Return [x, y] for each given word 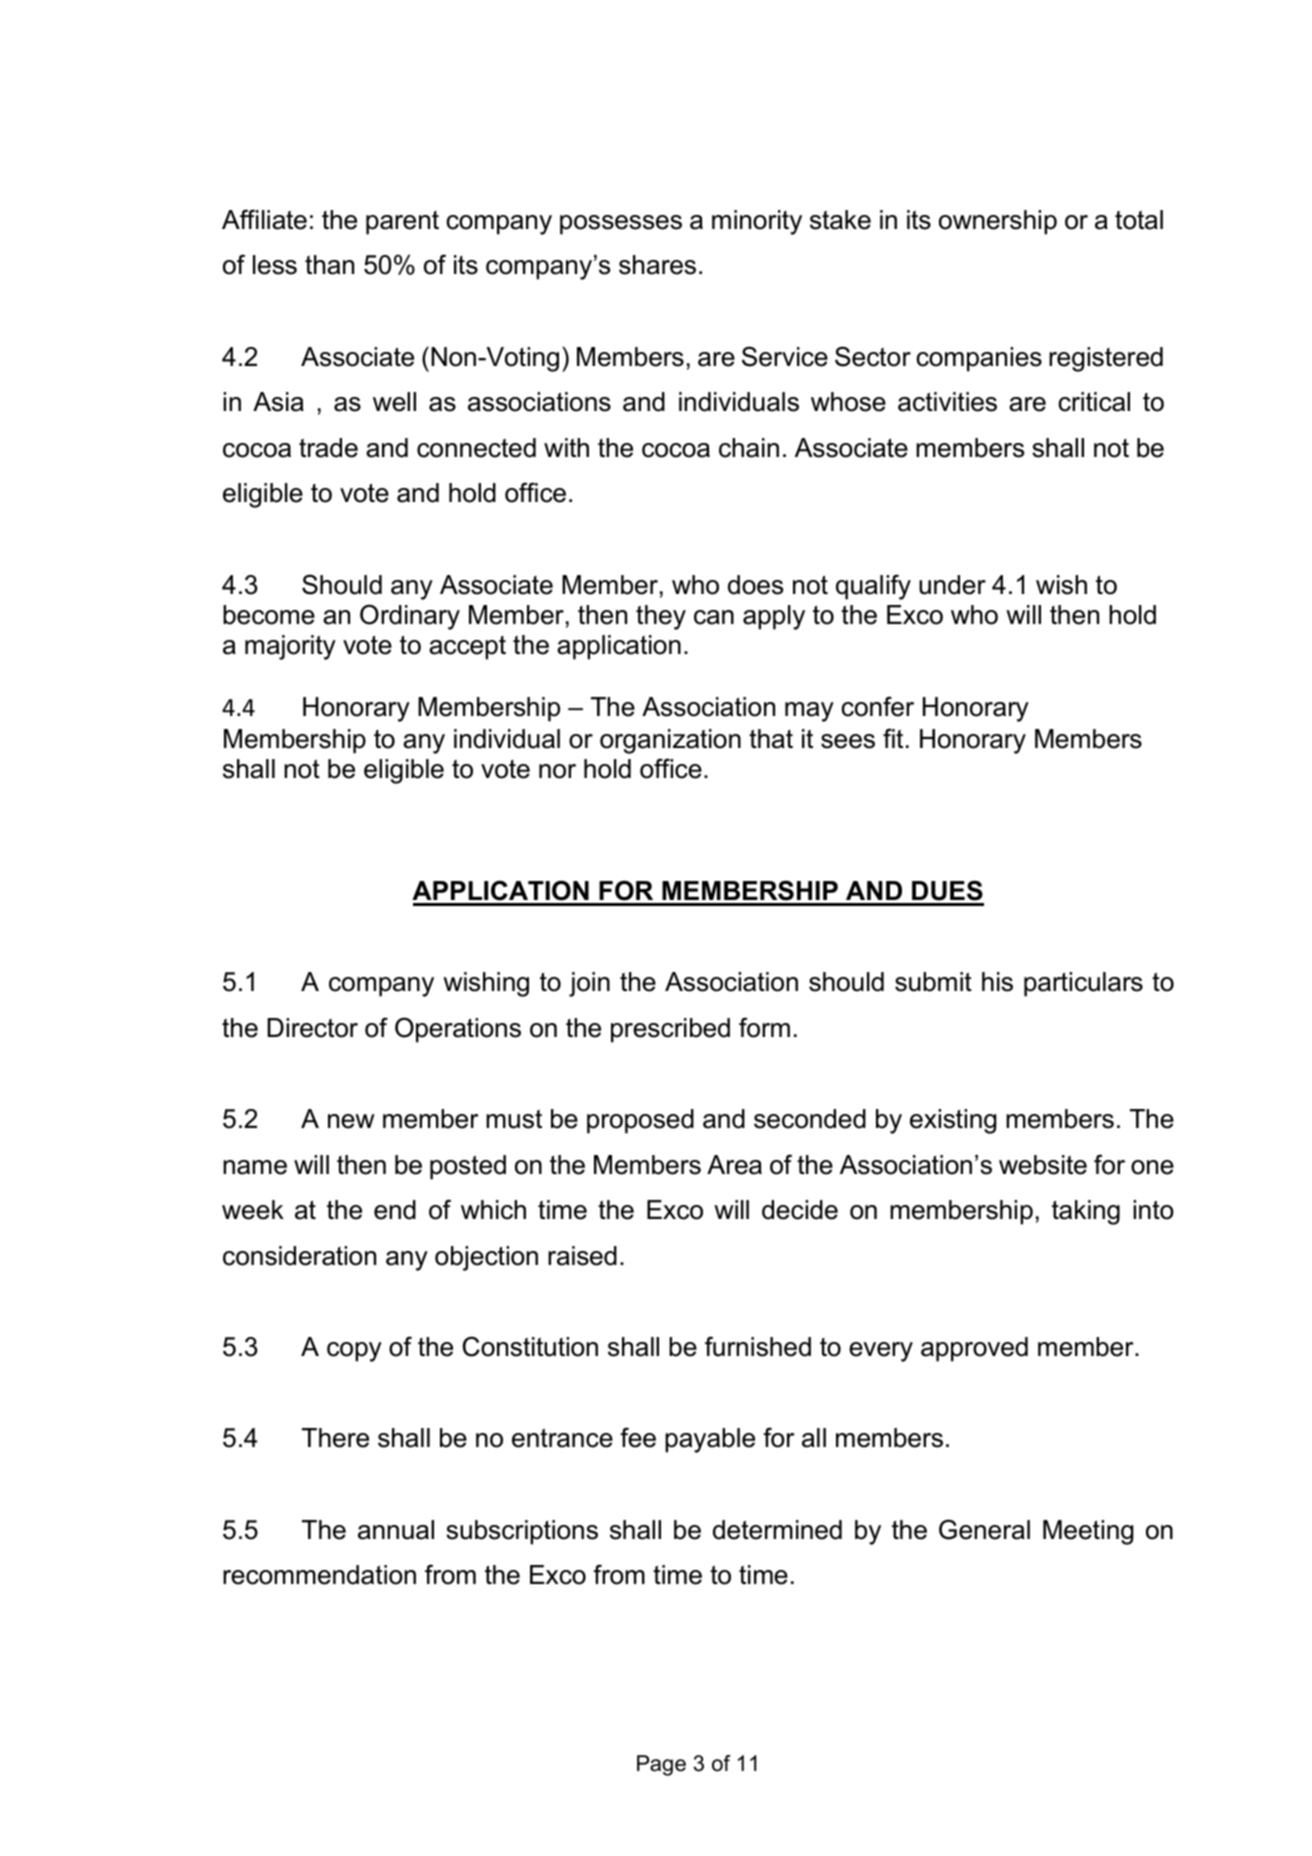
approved [974, 1349]
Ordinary [410, 617]
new [351, 1121]
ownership [998, 222]
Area [734, 1165]
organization [670, 741]
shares [657, 265]
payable [710, 1440]
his [997, 982]
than [329, 265]
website [1043, 1165]
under [952, 585]
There [335, 1438]
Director [312, 1028]
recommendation [319, 1575]
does [755, 585]
